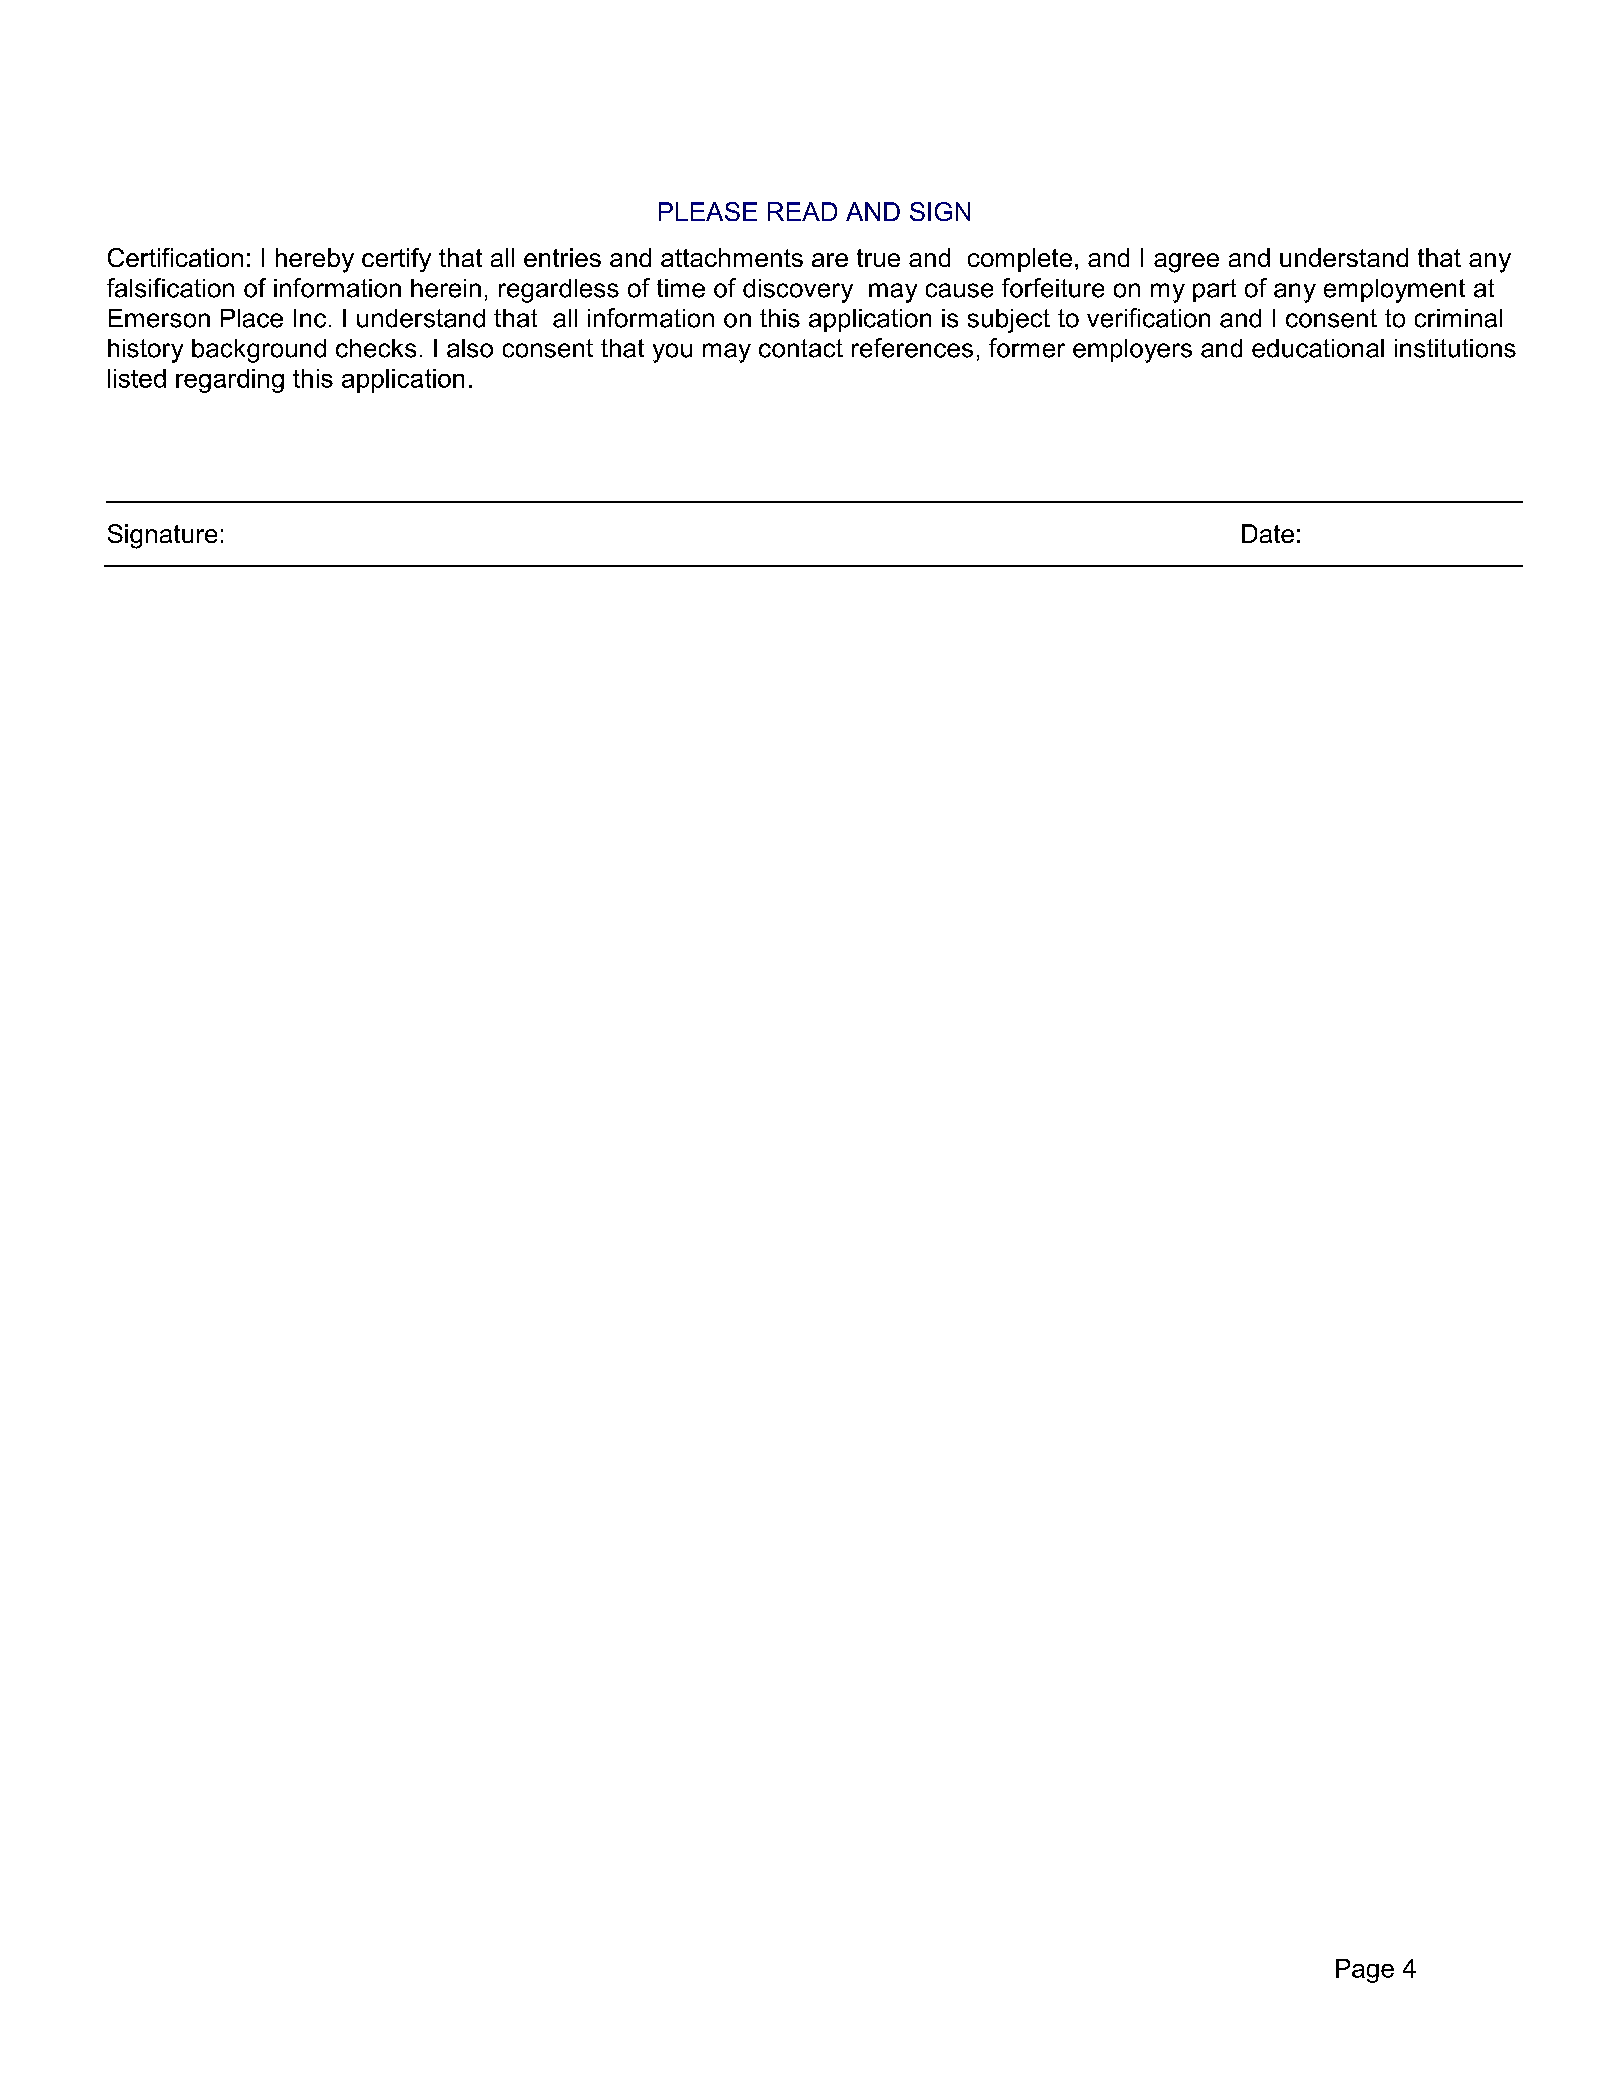 The image size is (1606, 2078). What do you see at coordinates (137, 378) in the screenshot?
I see `listed` at bounding box center [137, 378].
